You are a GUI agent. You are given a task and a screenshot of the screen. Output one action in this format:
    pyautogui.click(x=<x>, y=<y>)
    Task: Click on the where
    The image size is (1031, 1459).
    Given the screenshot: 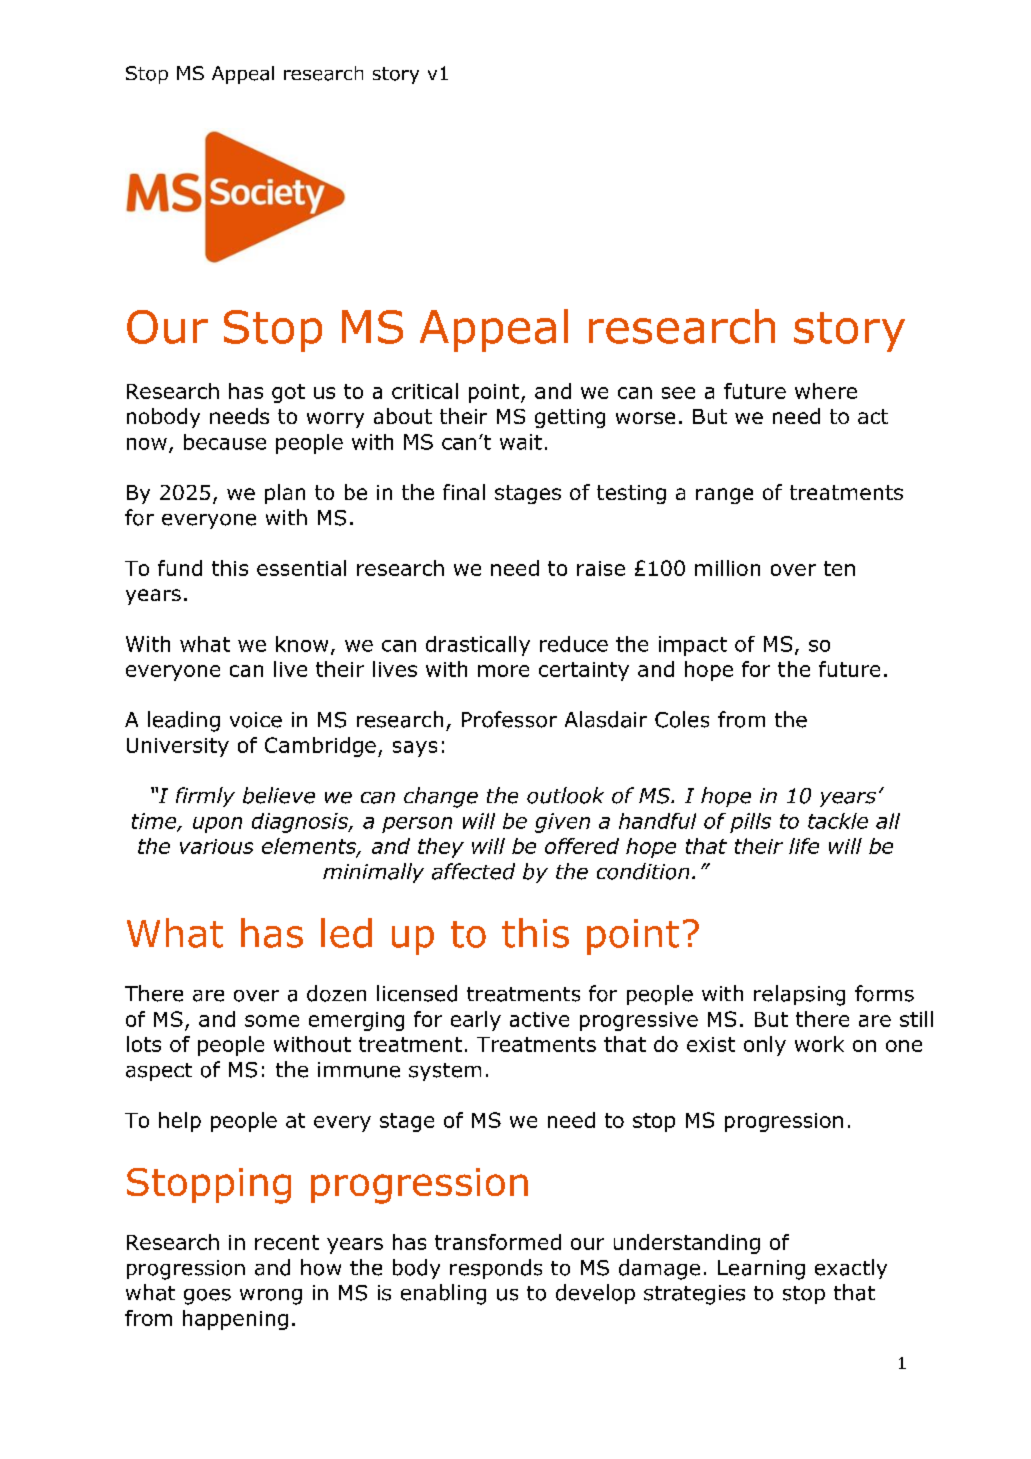 What is the action you would take?
    pyautogui.click(x=826, y=391)
